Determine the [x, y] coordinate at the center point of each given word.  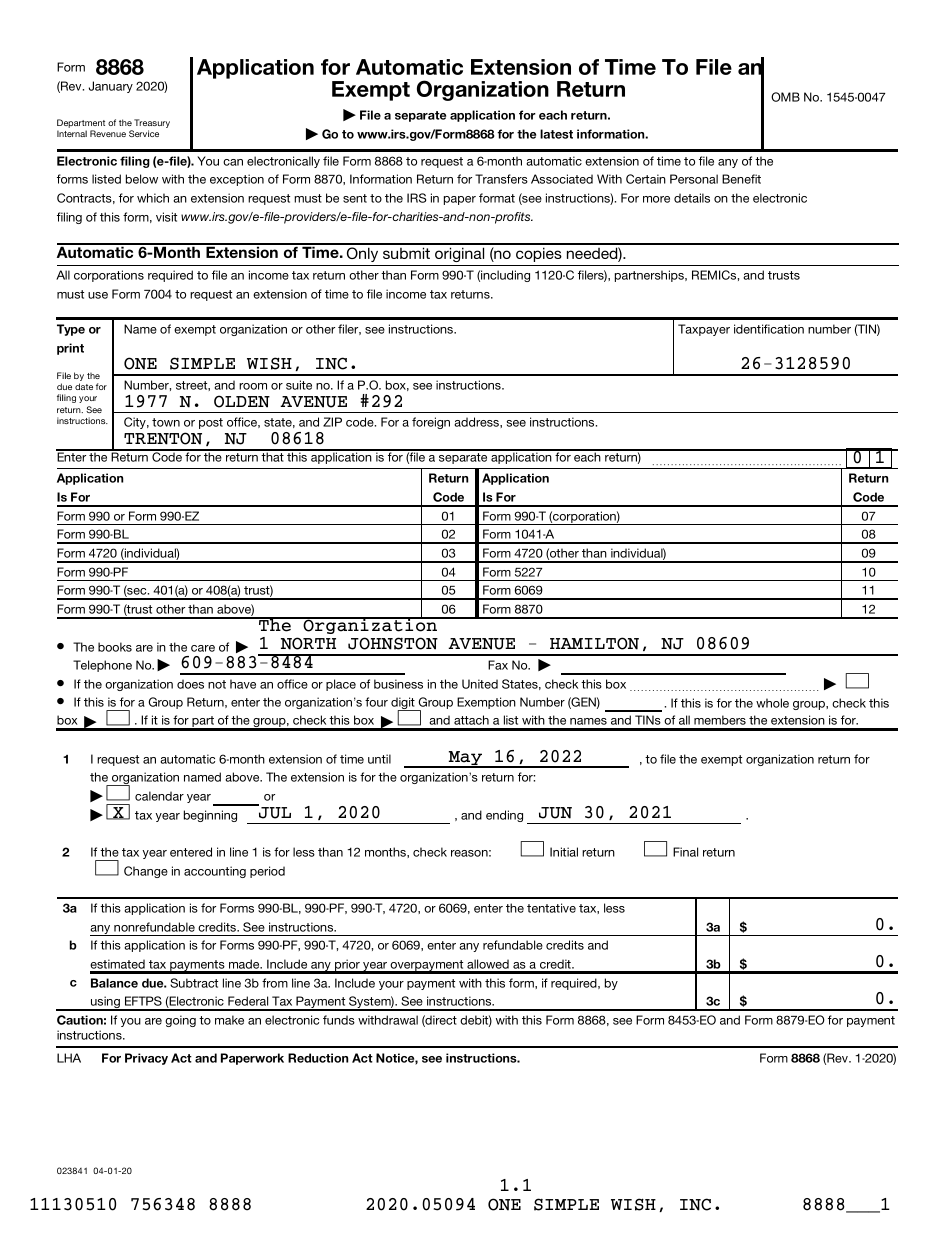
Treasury [152, 125]
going [180, 1021]
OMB [785, 97]
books [115, 647]
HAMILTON [594, 643]
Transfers [501, 179]
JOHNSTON [393, 643]
